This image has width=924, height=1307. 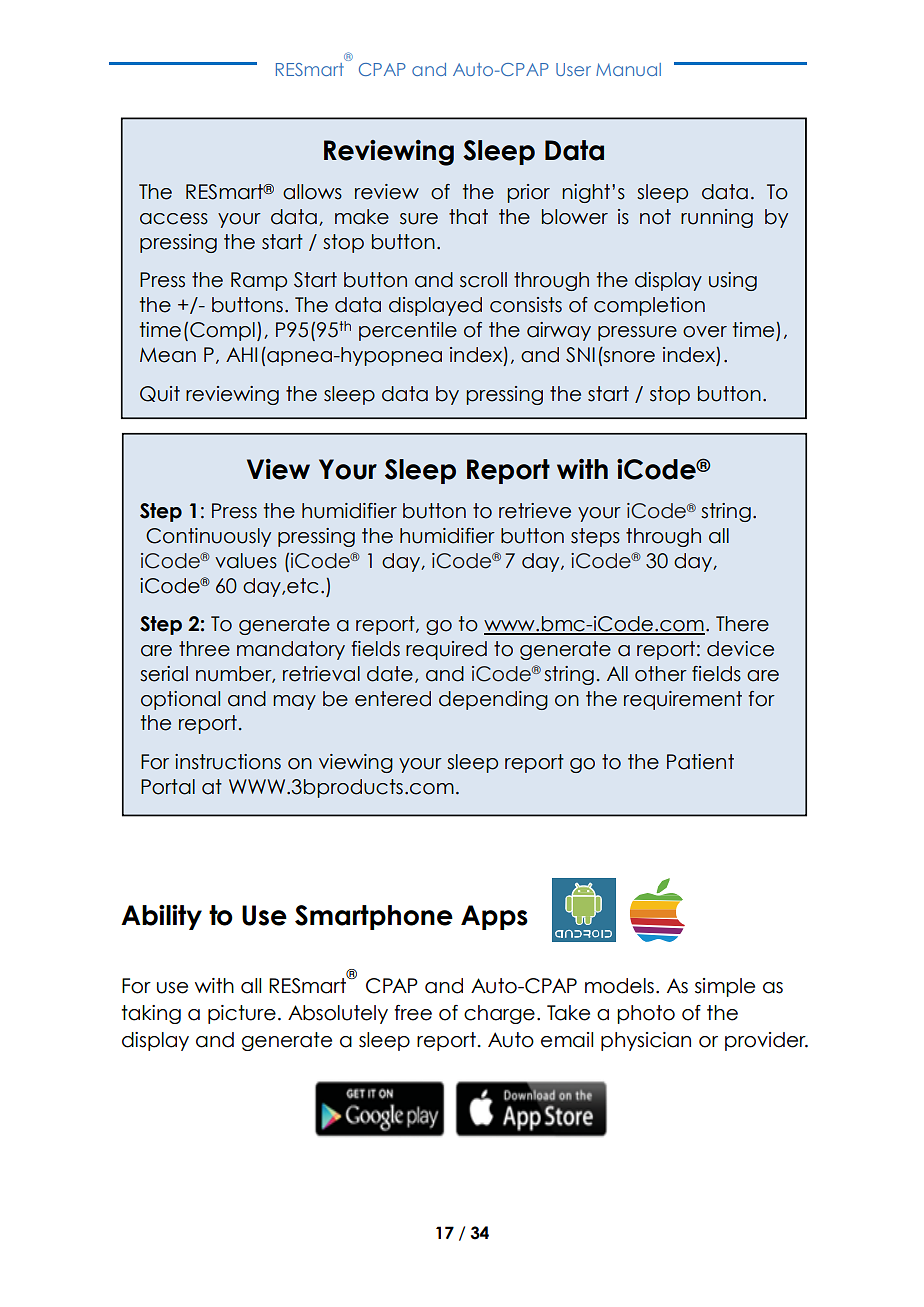 What do you see at coordinates (312, 192) in the image?
I see `allows` at bounding box center [312, 192].
